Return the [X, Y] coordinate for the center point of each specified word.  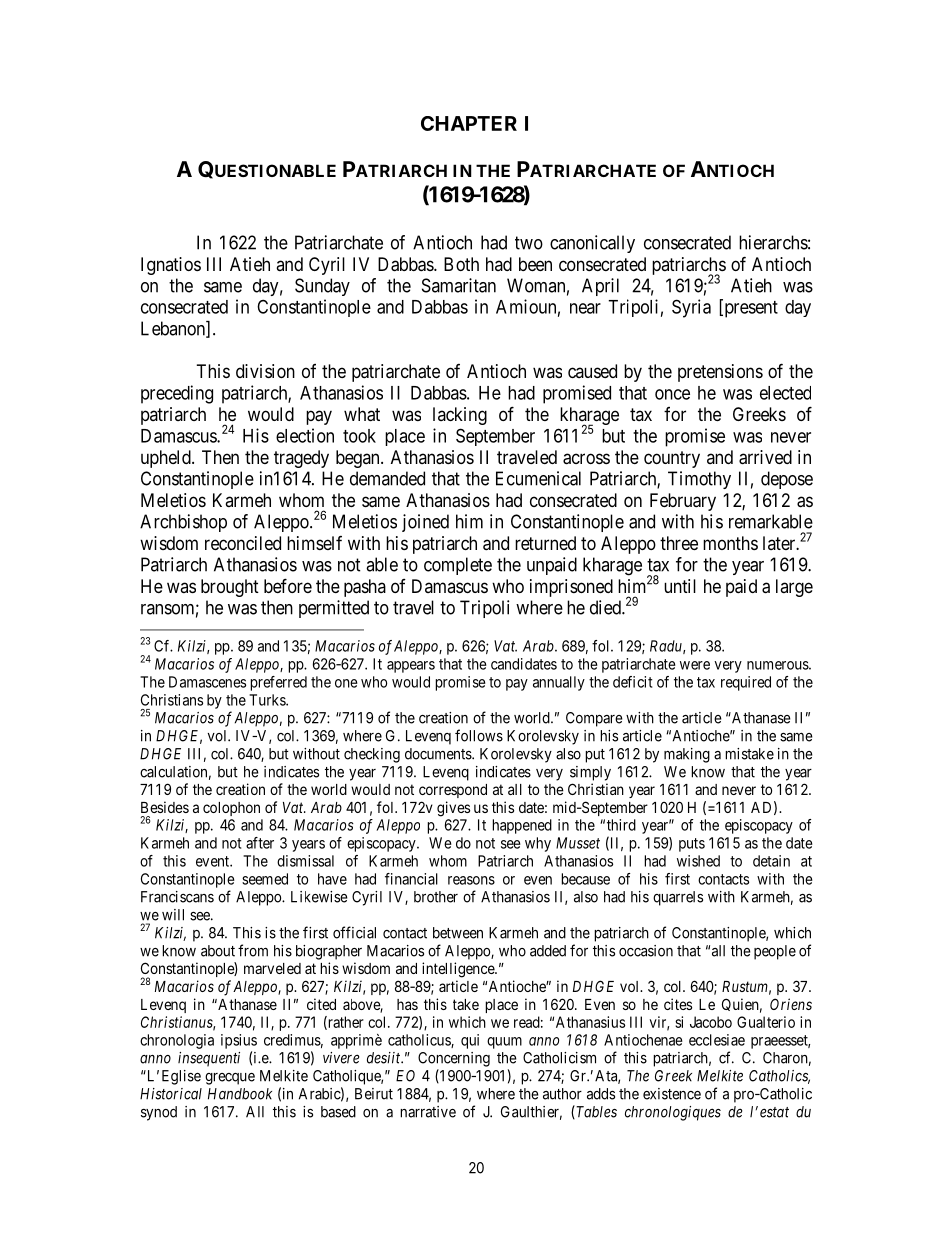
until [680, 586]
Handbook [240, 1094]
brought [230, 588]
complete [458, 566]
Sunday [322, 287]
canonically [592, 244]
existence [672, 1094]
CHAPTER [469, 123]
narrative [428, 1112]
